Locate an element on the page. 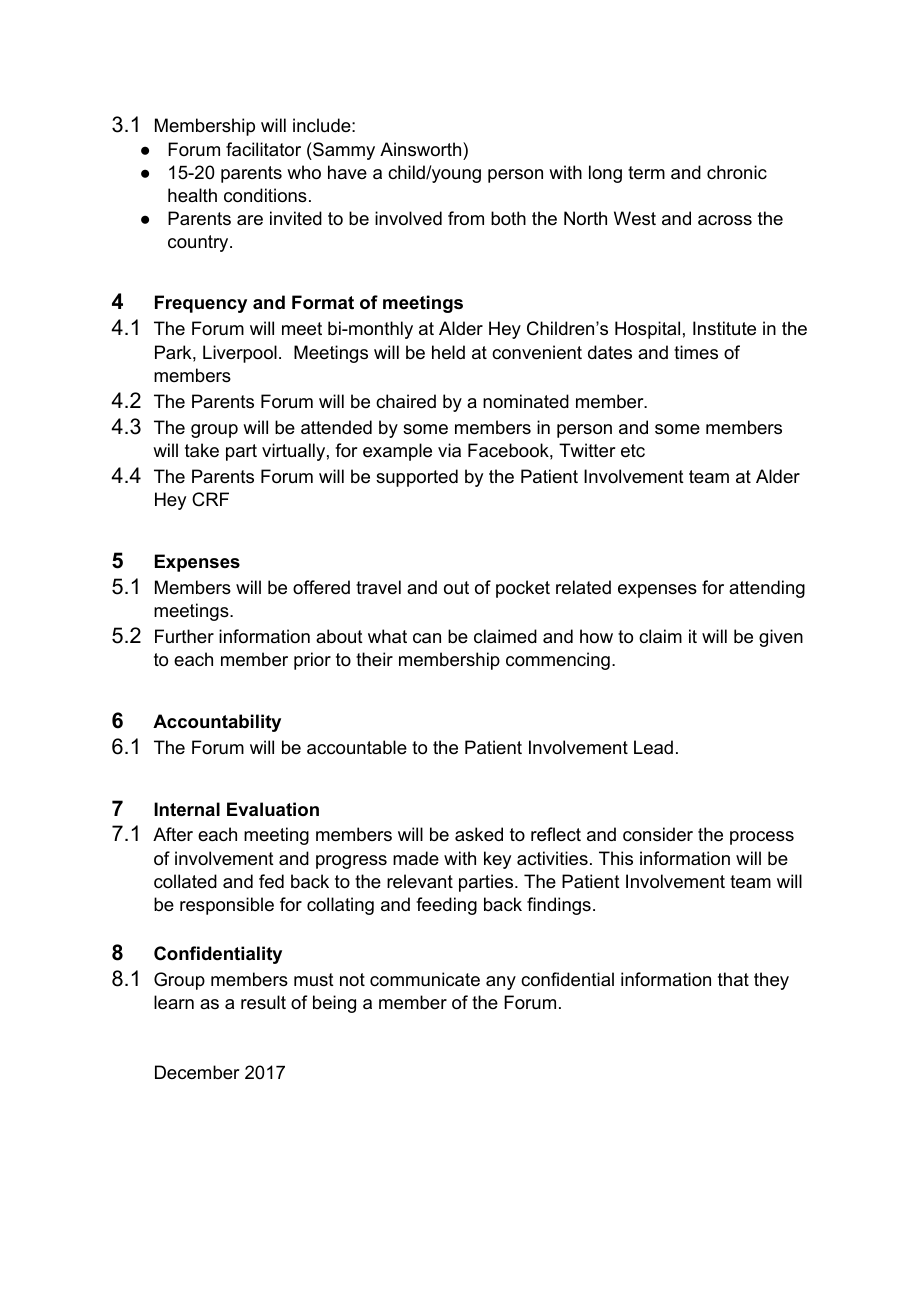  times is located at coordinates (696, 352).
